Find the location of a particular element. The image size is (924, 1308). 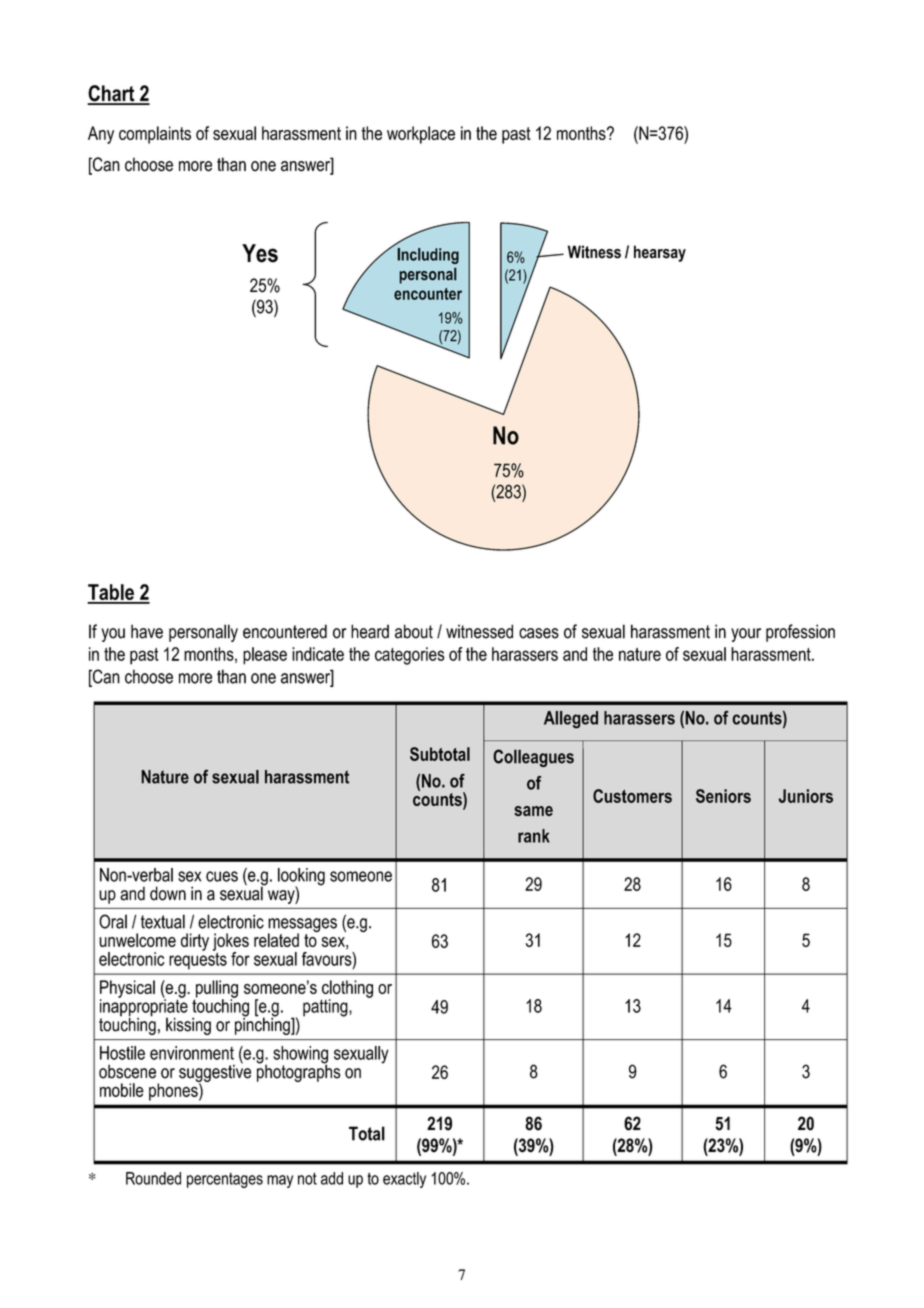

Including is located at coordinates (428, 256).
